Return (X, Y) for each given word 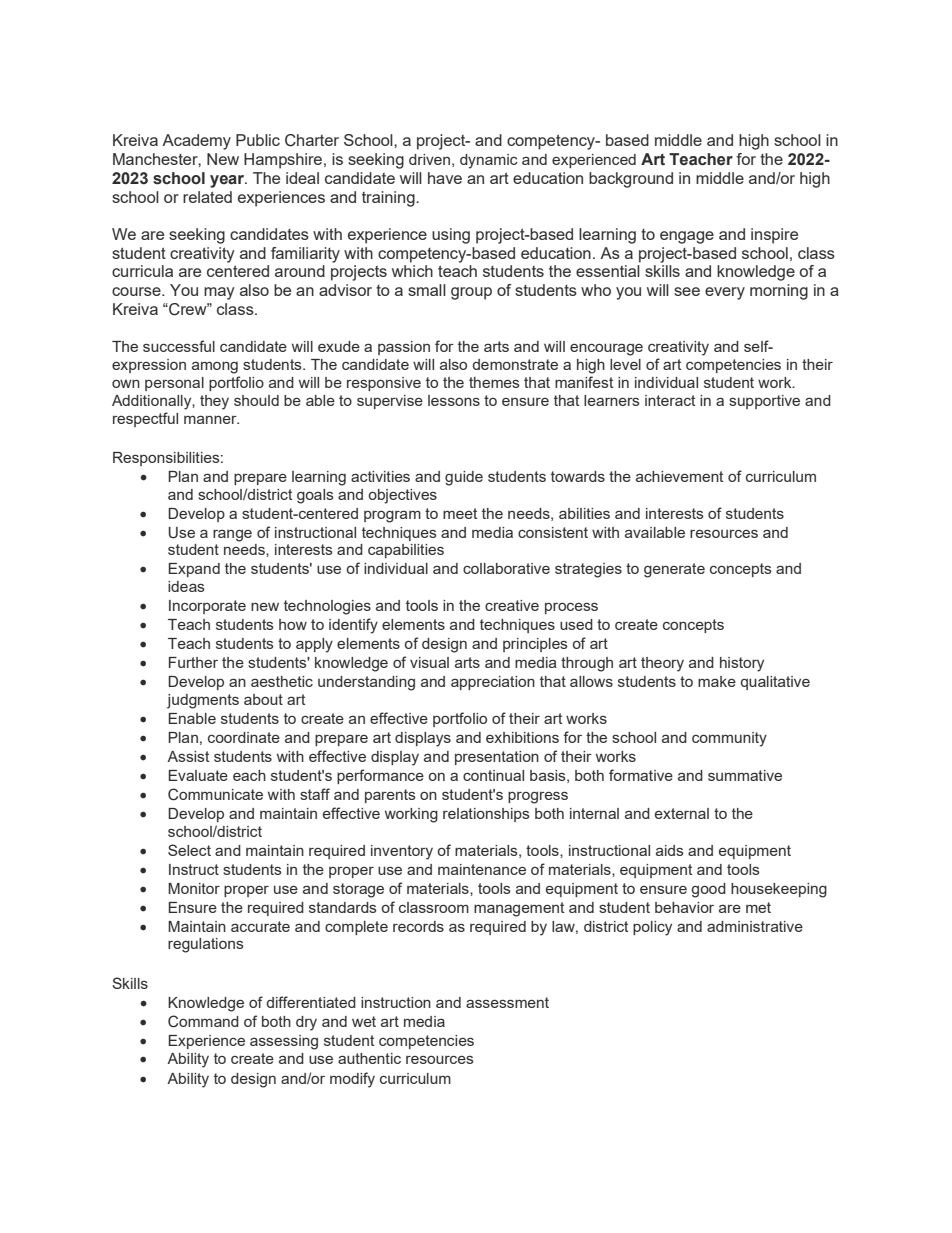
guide (464, 478)
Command (203, 1021)
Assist (188, 756)
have (445, 178)
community (729, 739)
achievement (679, 476)
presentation (497, 758)
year (228, 181)
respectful (145, 419)
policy (652, 928)
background (631, 180)
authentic (369, 1058)
